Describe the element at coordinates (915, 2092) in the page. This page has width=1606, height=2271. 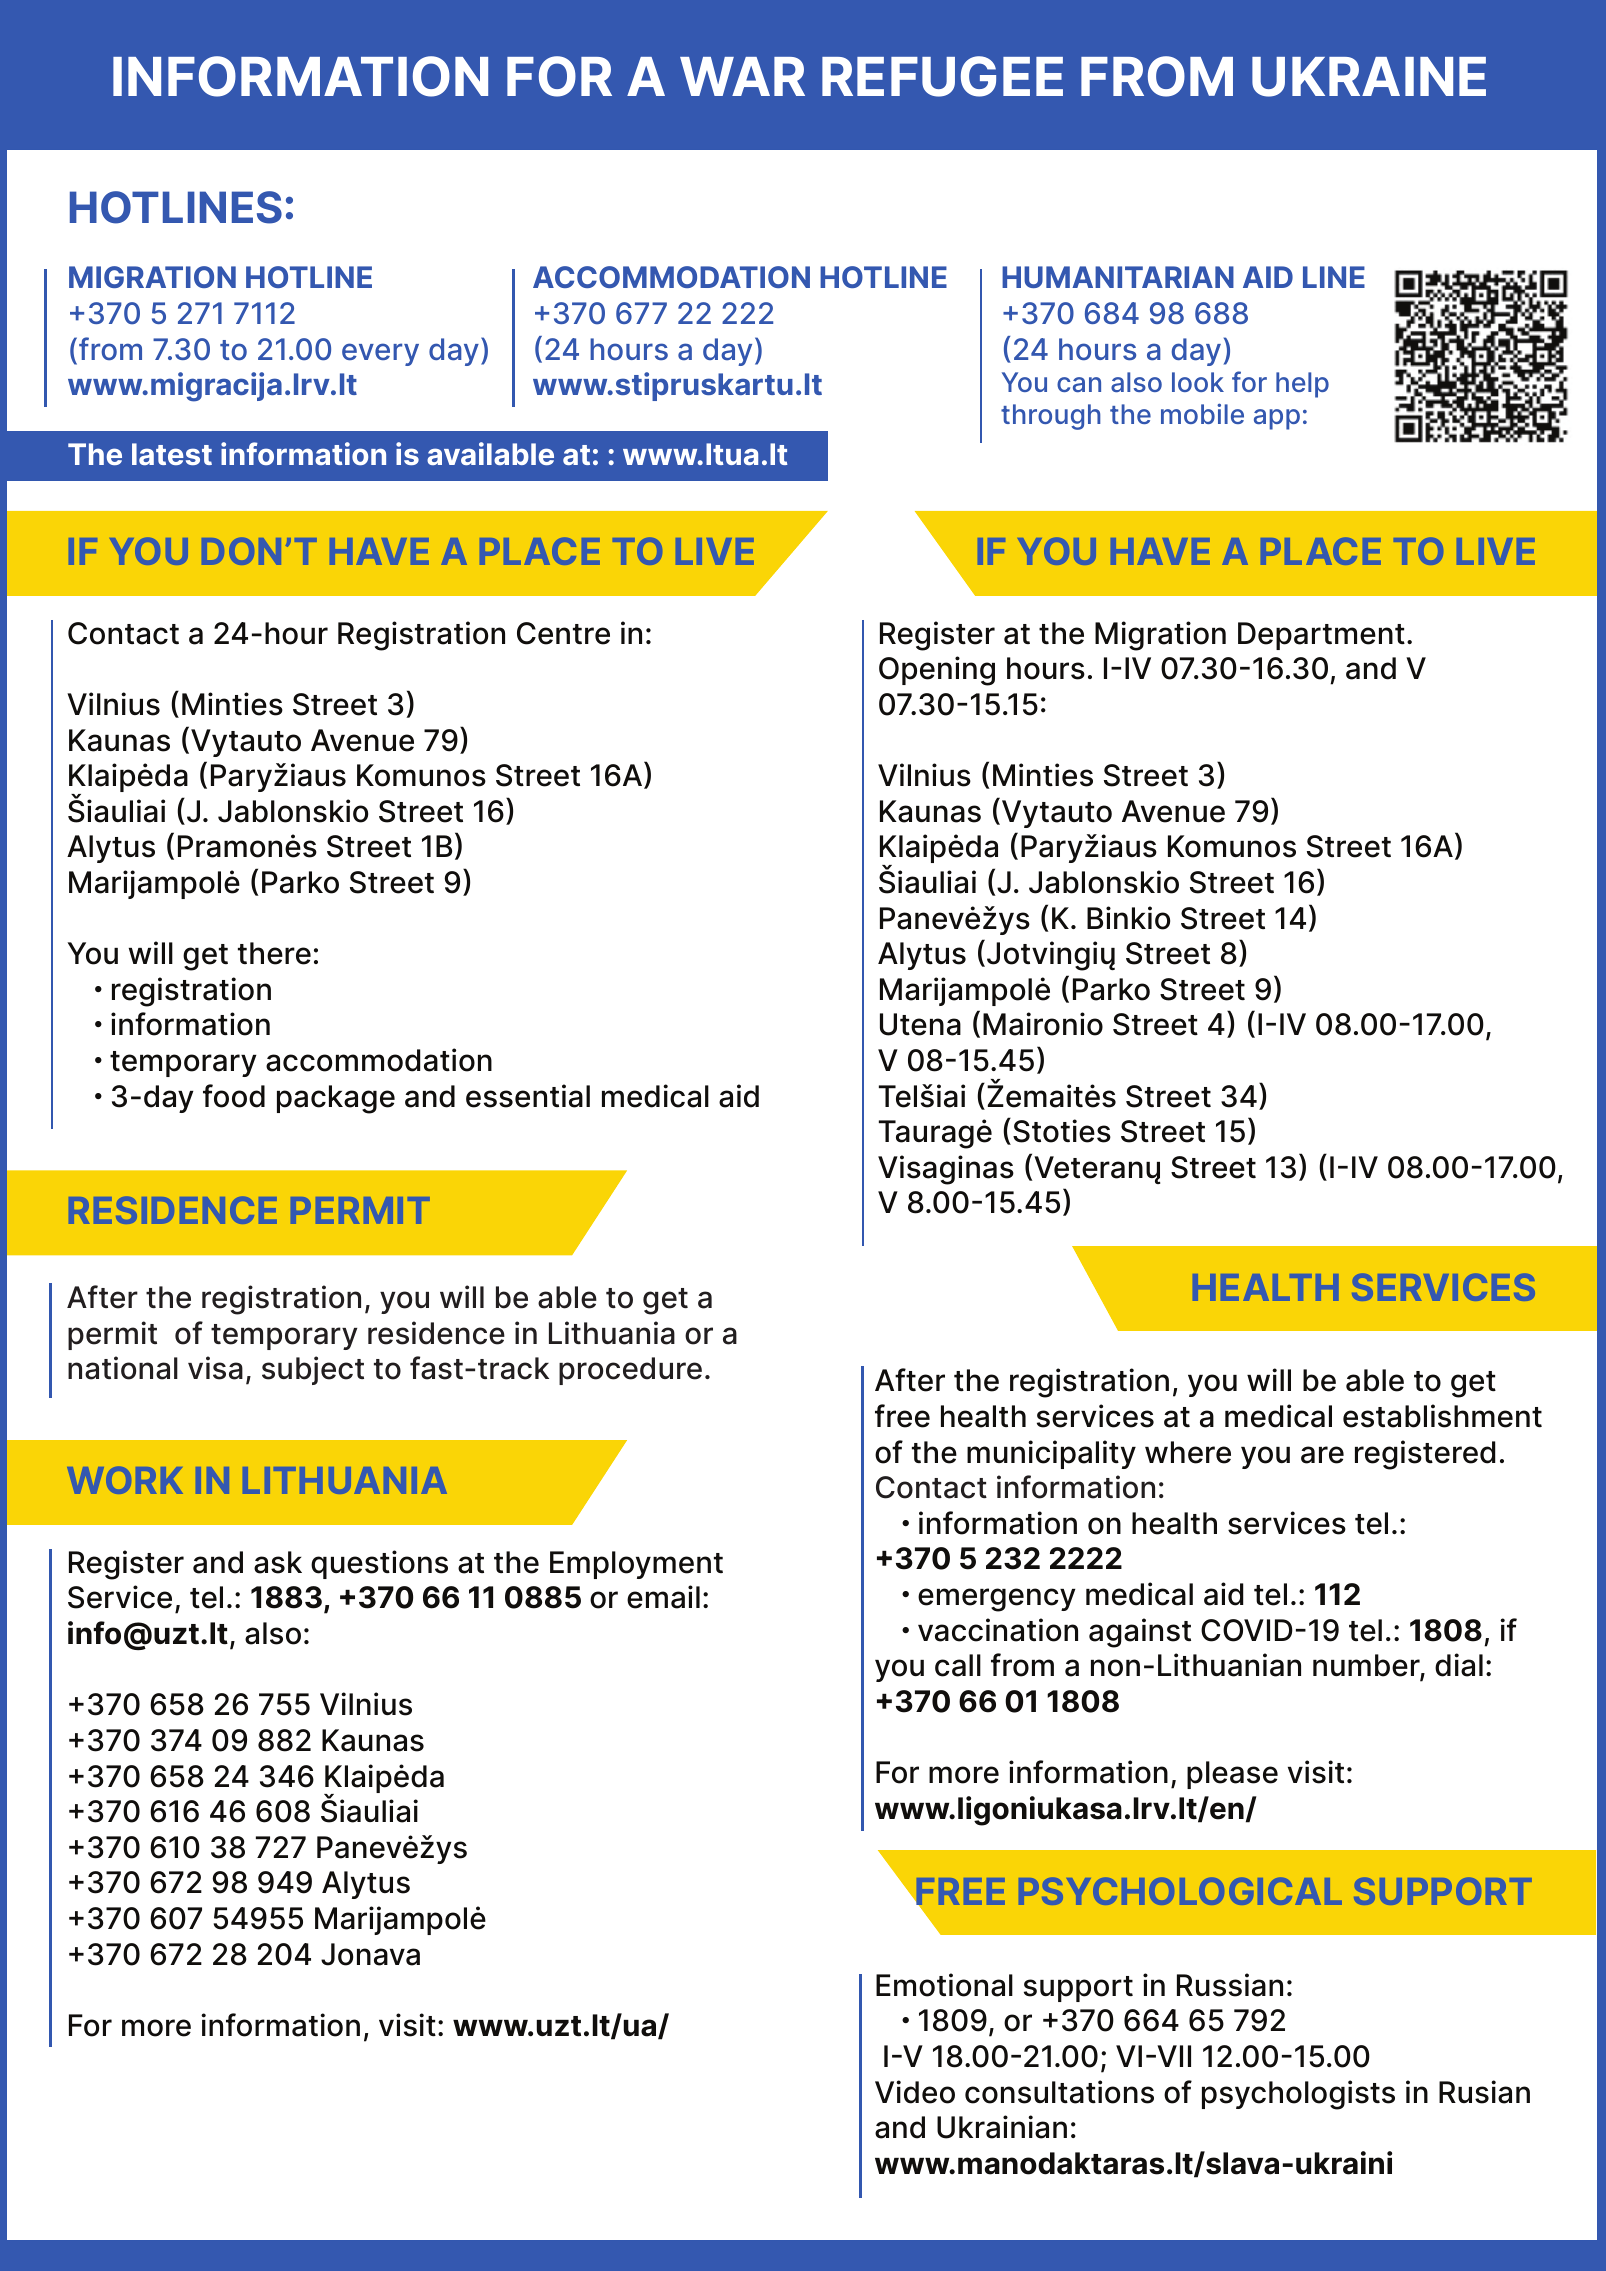
I see `Video` at that location.
